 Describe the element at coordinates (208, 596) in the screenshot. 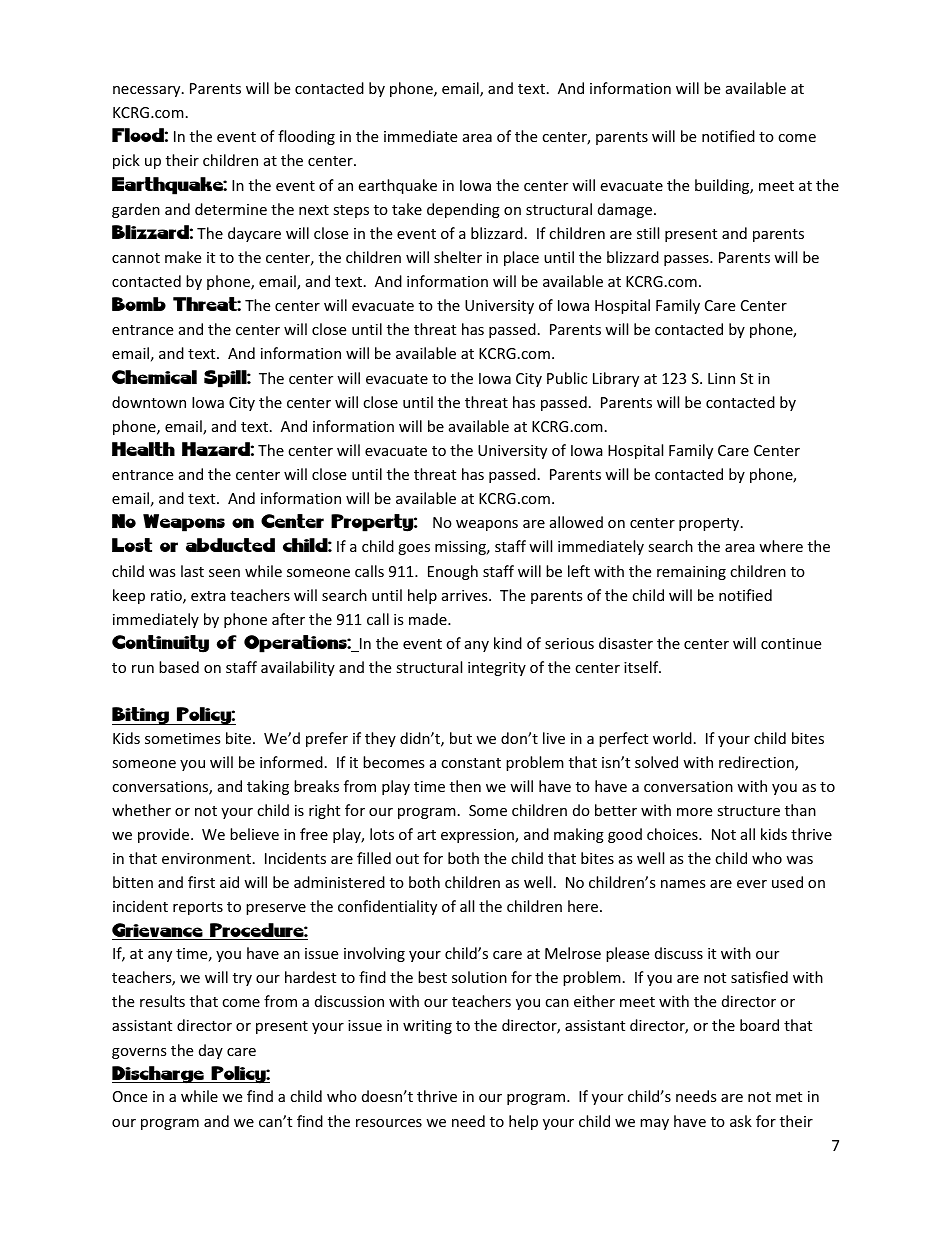

I see `extra` at that location.
